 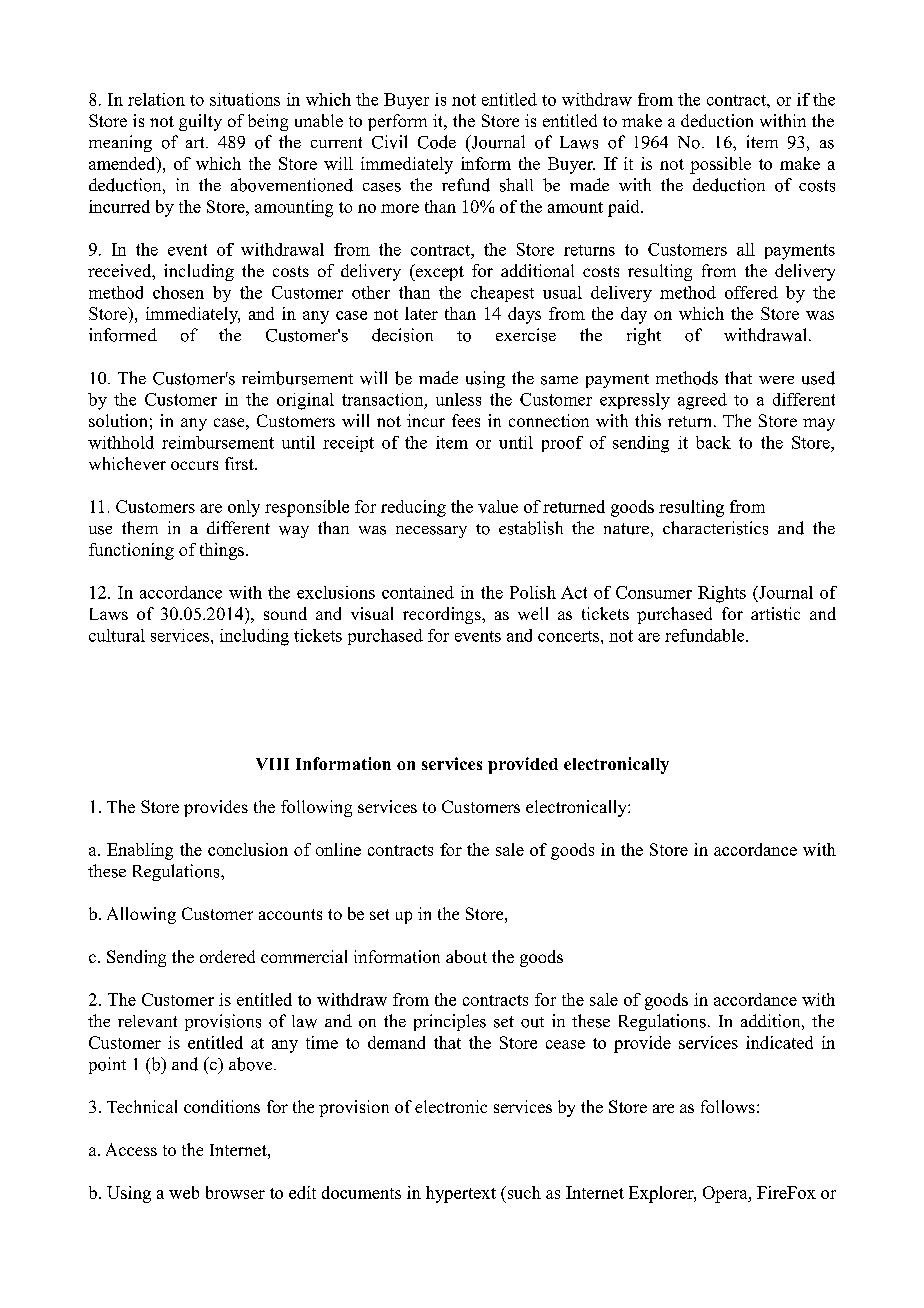 What do you see at coordinates (498, 506) in the screenshot?
I see `value` at bounding box center [498, 506].
